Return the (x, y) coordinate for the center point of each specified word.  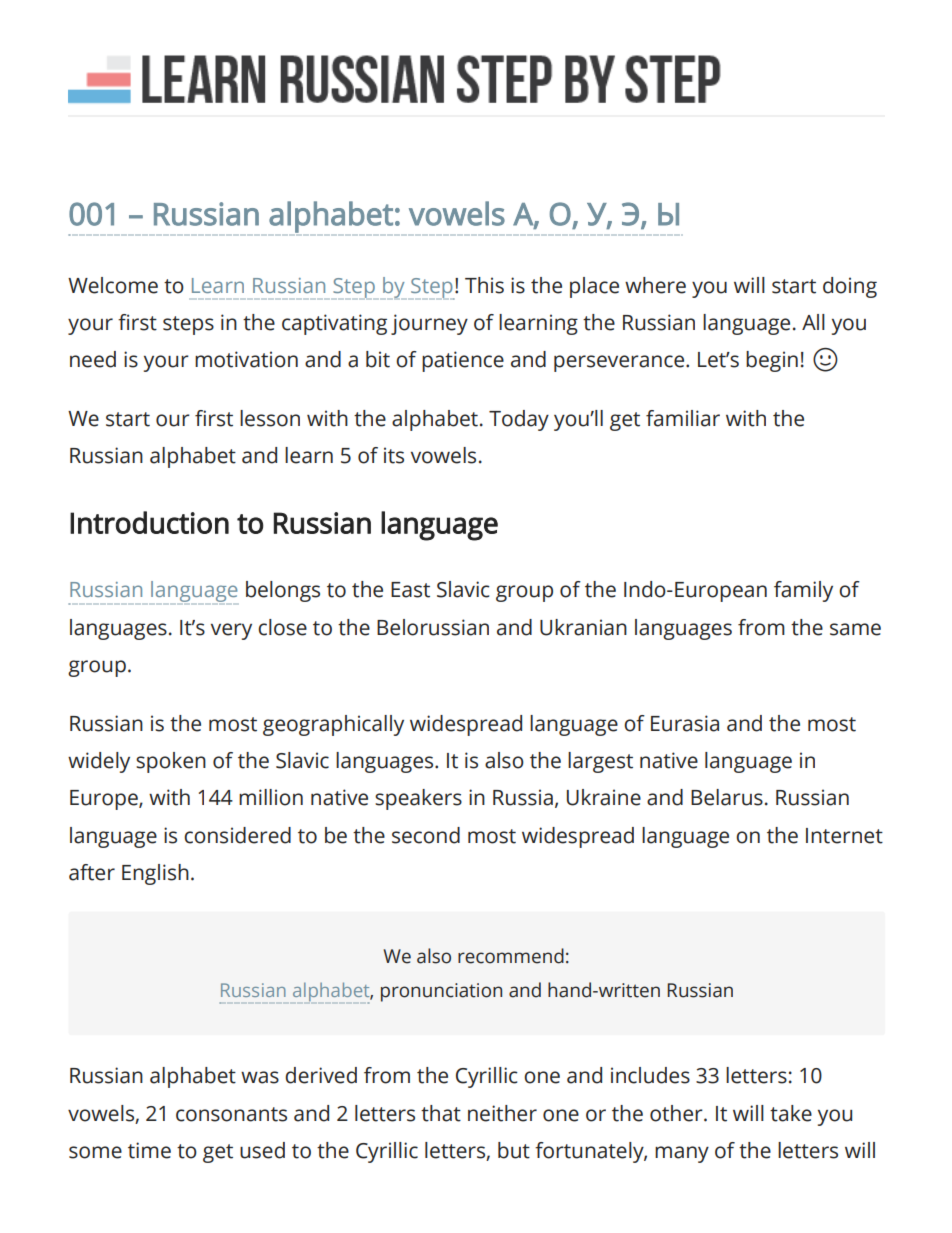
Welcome (113, 285)
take (791, 1113)
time (149, 1150)
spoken (171, 762)
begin (772, 361)
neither (502, 1113)
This (484, 285)
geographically (333, 725)
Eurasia (685, 723)
